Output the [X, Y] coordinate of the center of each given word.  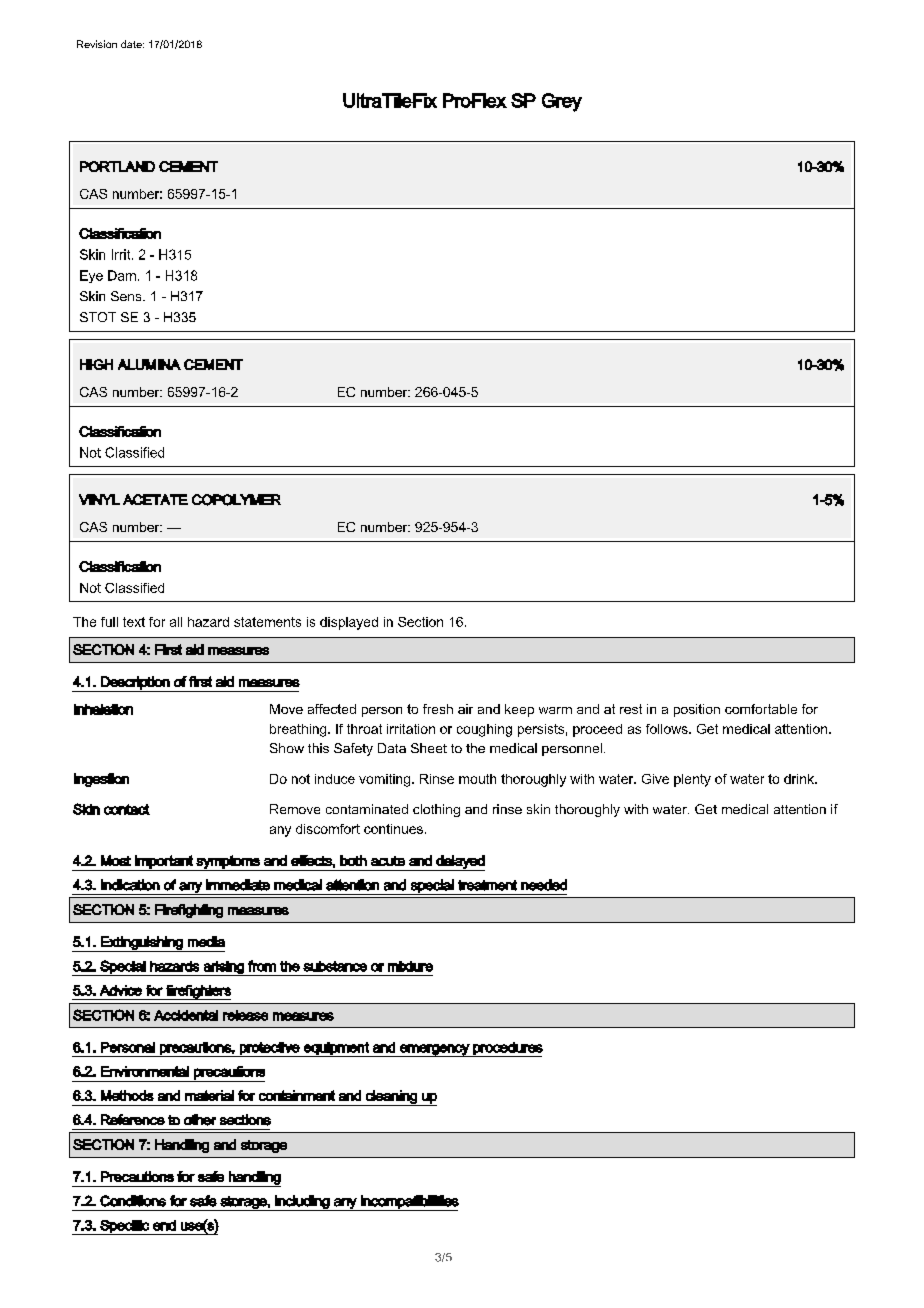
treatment [487, 885]
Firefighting [189, 911]
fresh [438, 709]
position [697, 710]
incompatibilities [409, 1203]
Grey [562, 102]
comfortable [761, 709]
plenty [692, 780]
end [164, 1225]
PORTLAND [117, 166]
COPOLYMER [236, 500]
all [176, 622]
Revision [97, 44]
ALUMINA [149, 364]
